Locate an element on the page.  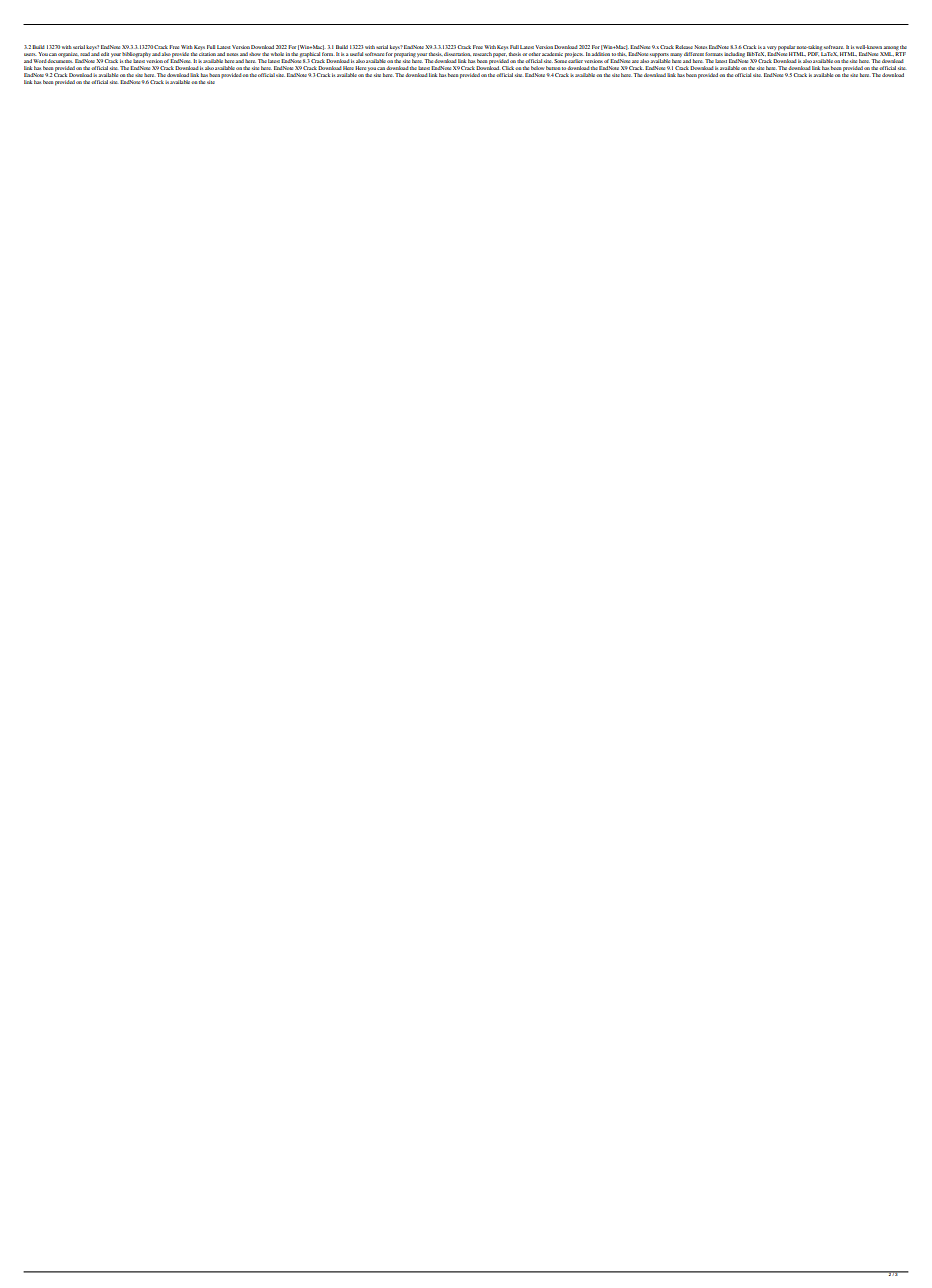
earlier is located at coordinates (575, 61).
